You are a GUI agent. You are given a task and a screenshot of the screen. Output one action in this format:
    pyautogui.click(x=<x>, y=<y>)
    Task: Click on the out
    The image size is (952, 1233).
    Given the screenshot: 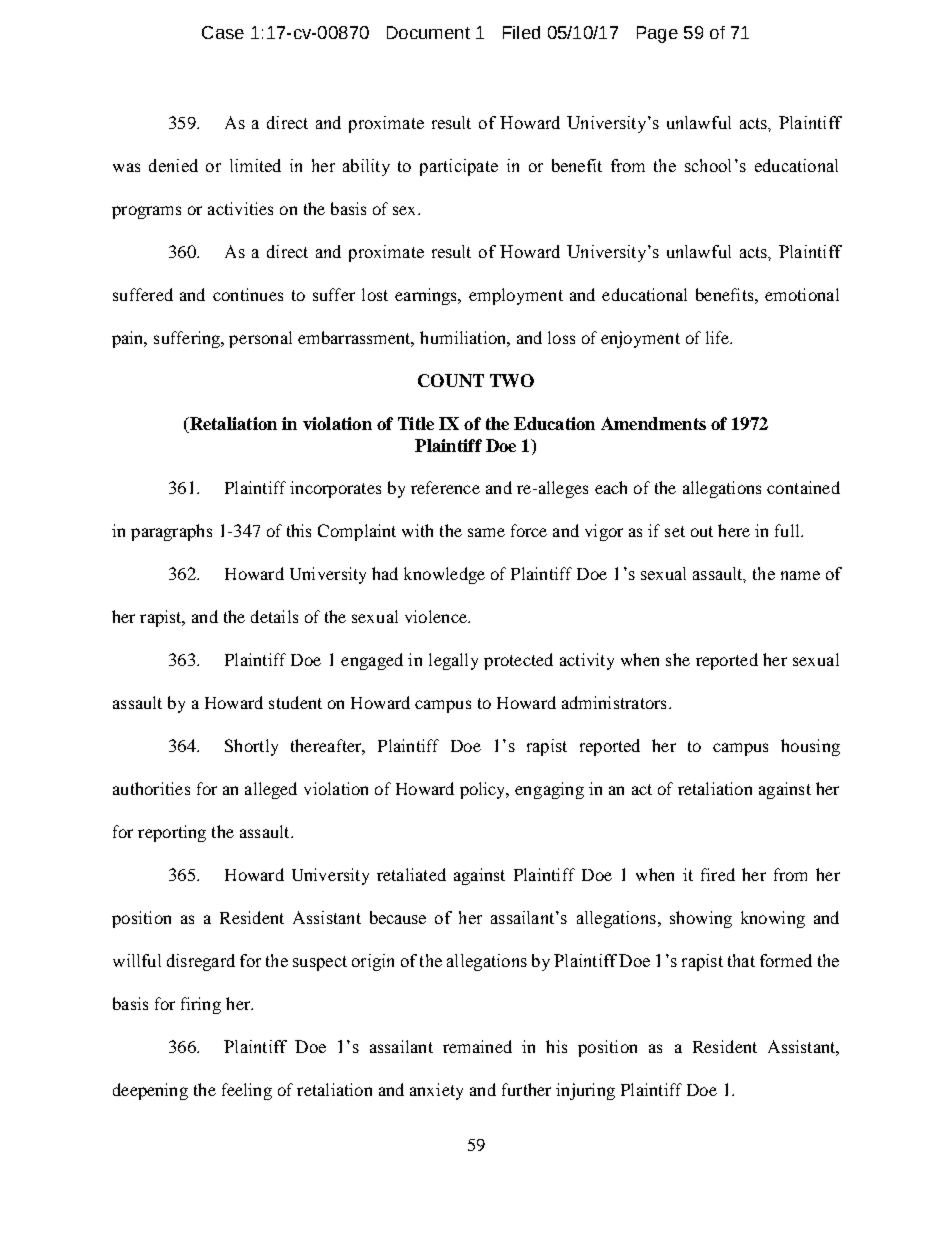 What is the action you would take?
    pyautogui.click(x=702, y=531)
